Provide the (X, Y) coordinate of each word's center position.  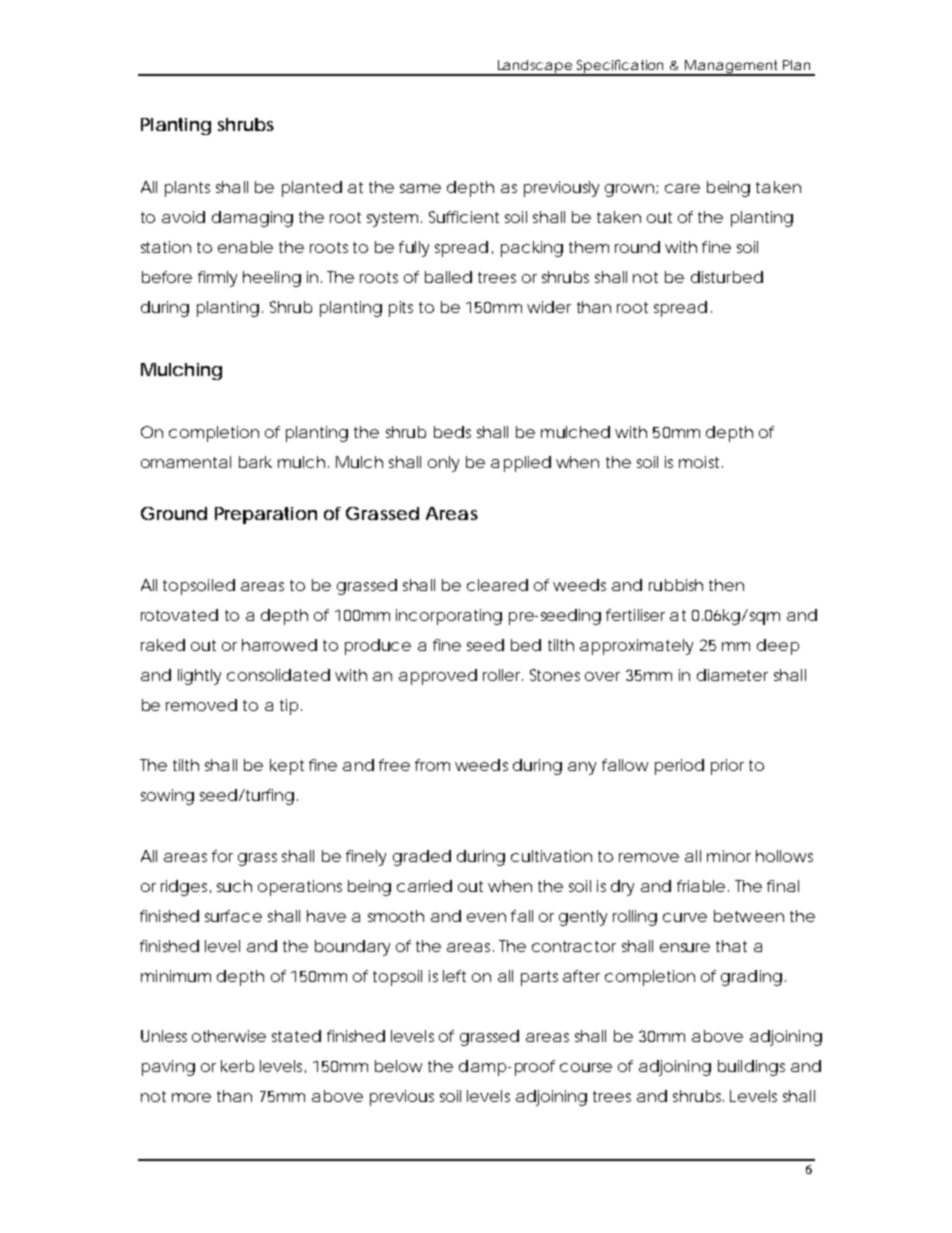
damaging (252, 219)
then (726, 585)
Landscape (534, 68)
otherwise (229, 1036)
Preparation (266, 515)
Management (732, 68)
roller (503, 675)
